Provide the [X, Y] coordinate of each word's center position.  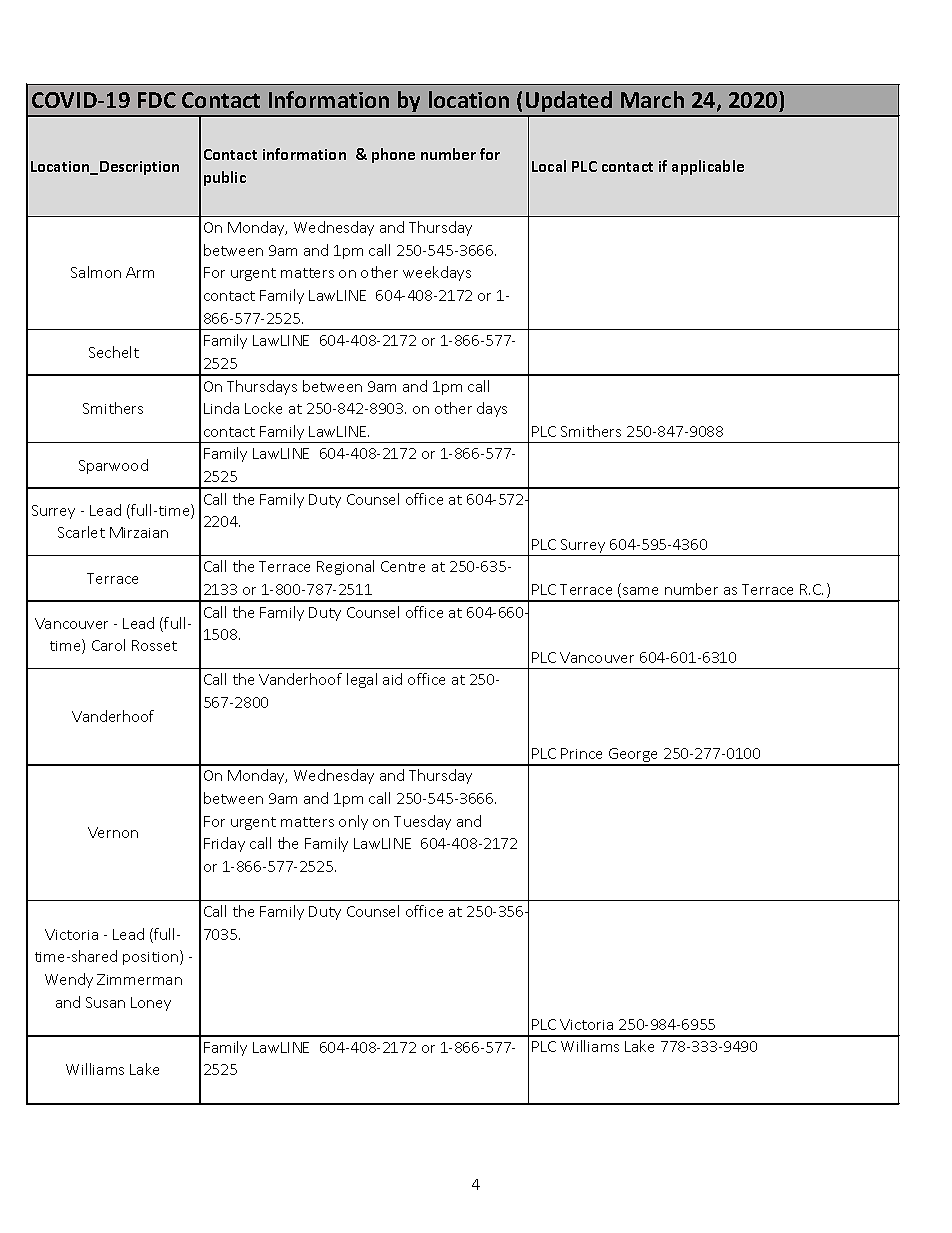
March [652, 99]
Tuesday [422, 822]
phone [393, 155]
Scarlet [81, 532]
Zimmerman [139, 979]
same [640, 591]
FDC [157, 100]
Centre [403, 566]
